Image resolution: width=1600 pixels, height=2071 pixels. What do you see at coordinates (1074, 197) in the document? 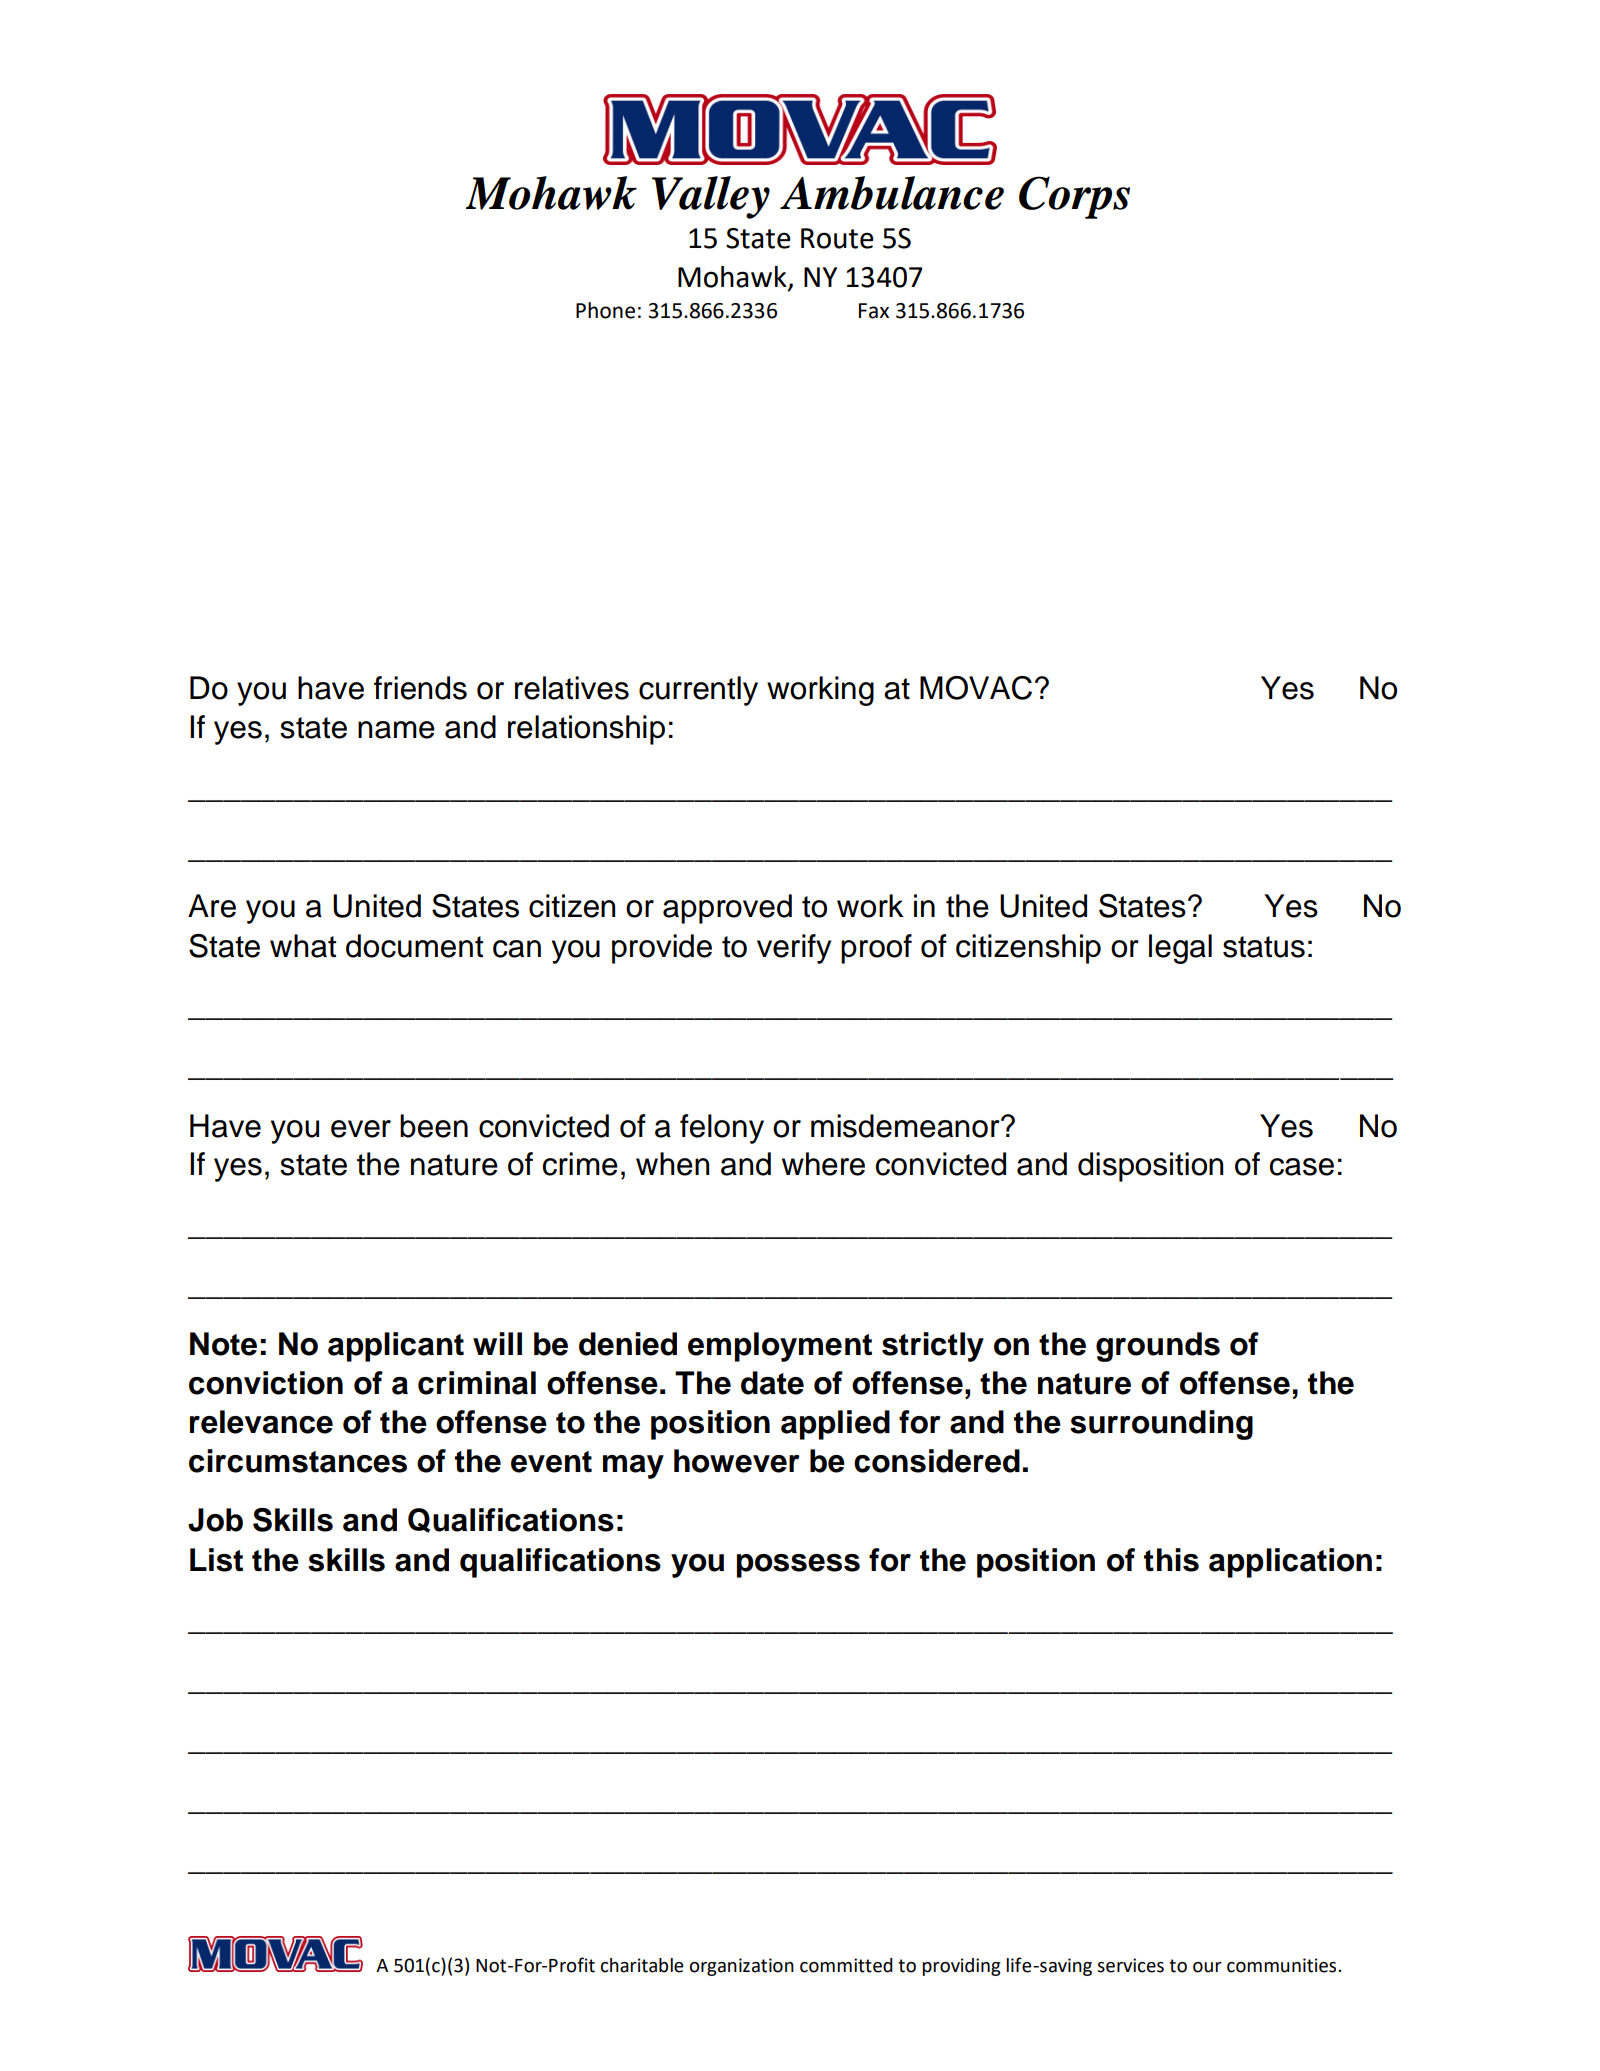
I see `Corps` at bounding box center [1074, 197].
